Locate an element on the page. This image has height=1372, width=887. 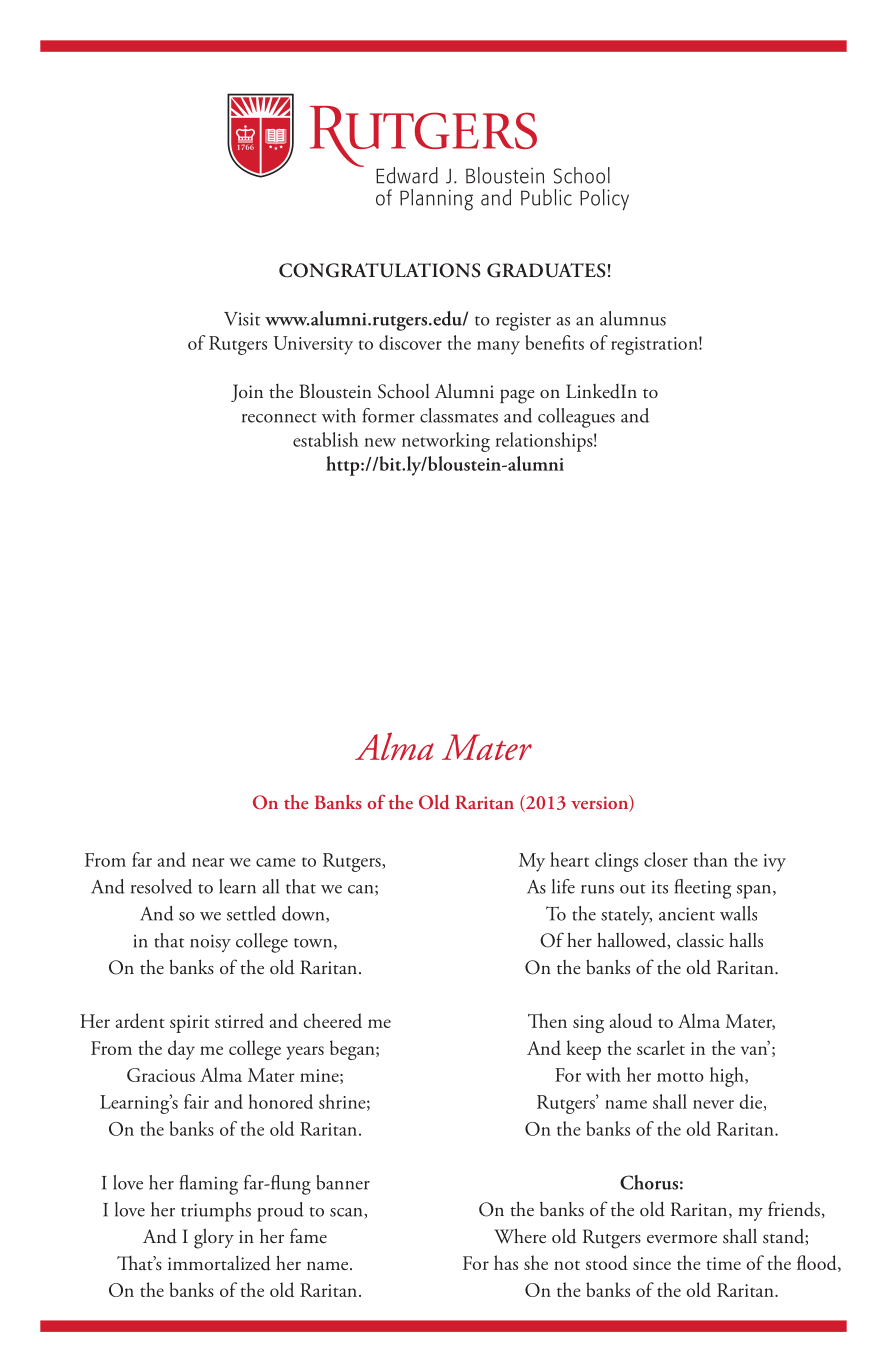
register is located at coordinates (523, 322).
